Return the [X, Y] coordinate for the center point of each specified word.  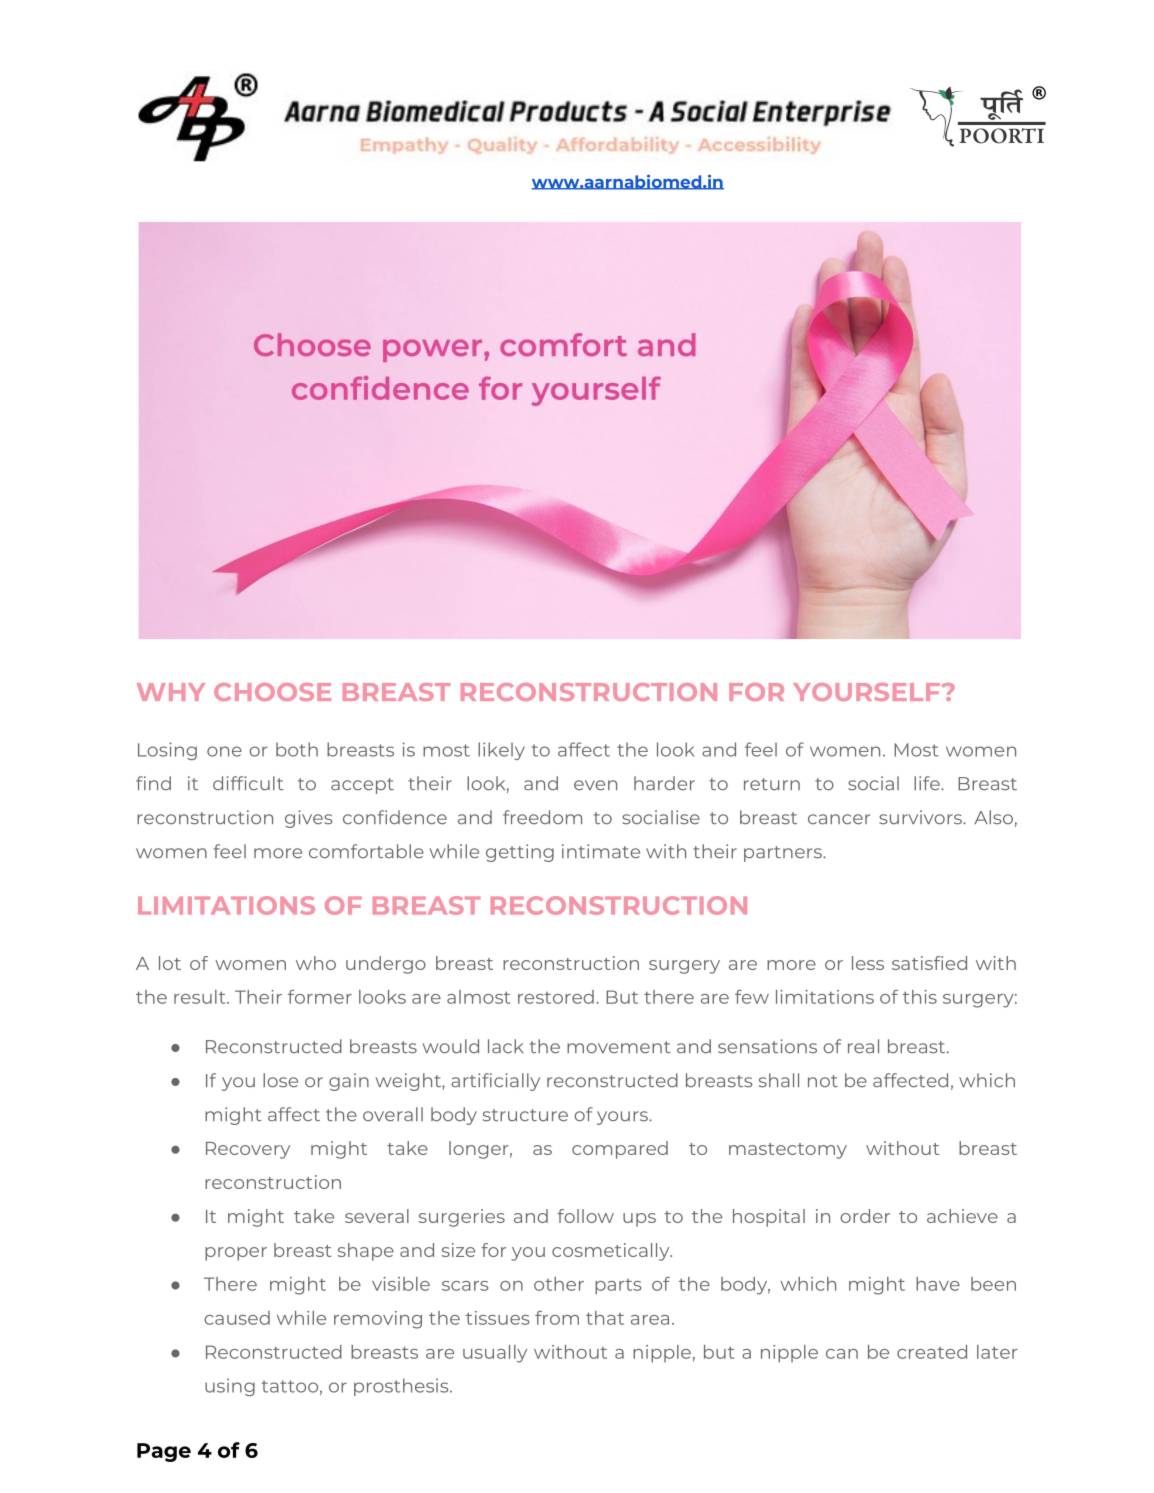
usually [495, 1354]
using [230, 1387]
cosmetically [612, 1252]
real [863, 1046]
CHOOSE [272, 692]
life [928, 783]
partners [784, 854]
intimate [601, 851]
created [932, 1352]
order [865, 1216]
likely [501, 751]
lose [280, 1080]
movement [619, 1047]
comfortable [366, 851]
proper [236, 1254]
